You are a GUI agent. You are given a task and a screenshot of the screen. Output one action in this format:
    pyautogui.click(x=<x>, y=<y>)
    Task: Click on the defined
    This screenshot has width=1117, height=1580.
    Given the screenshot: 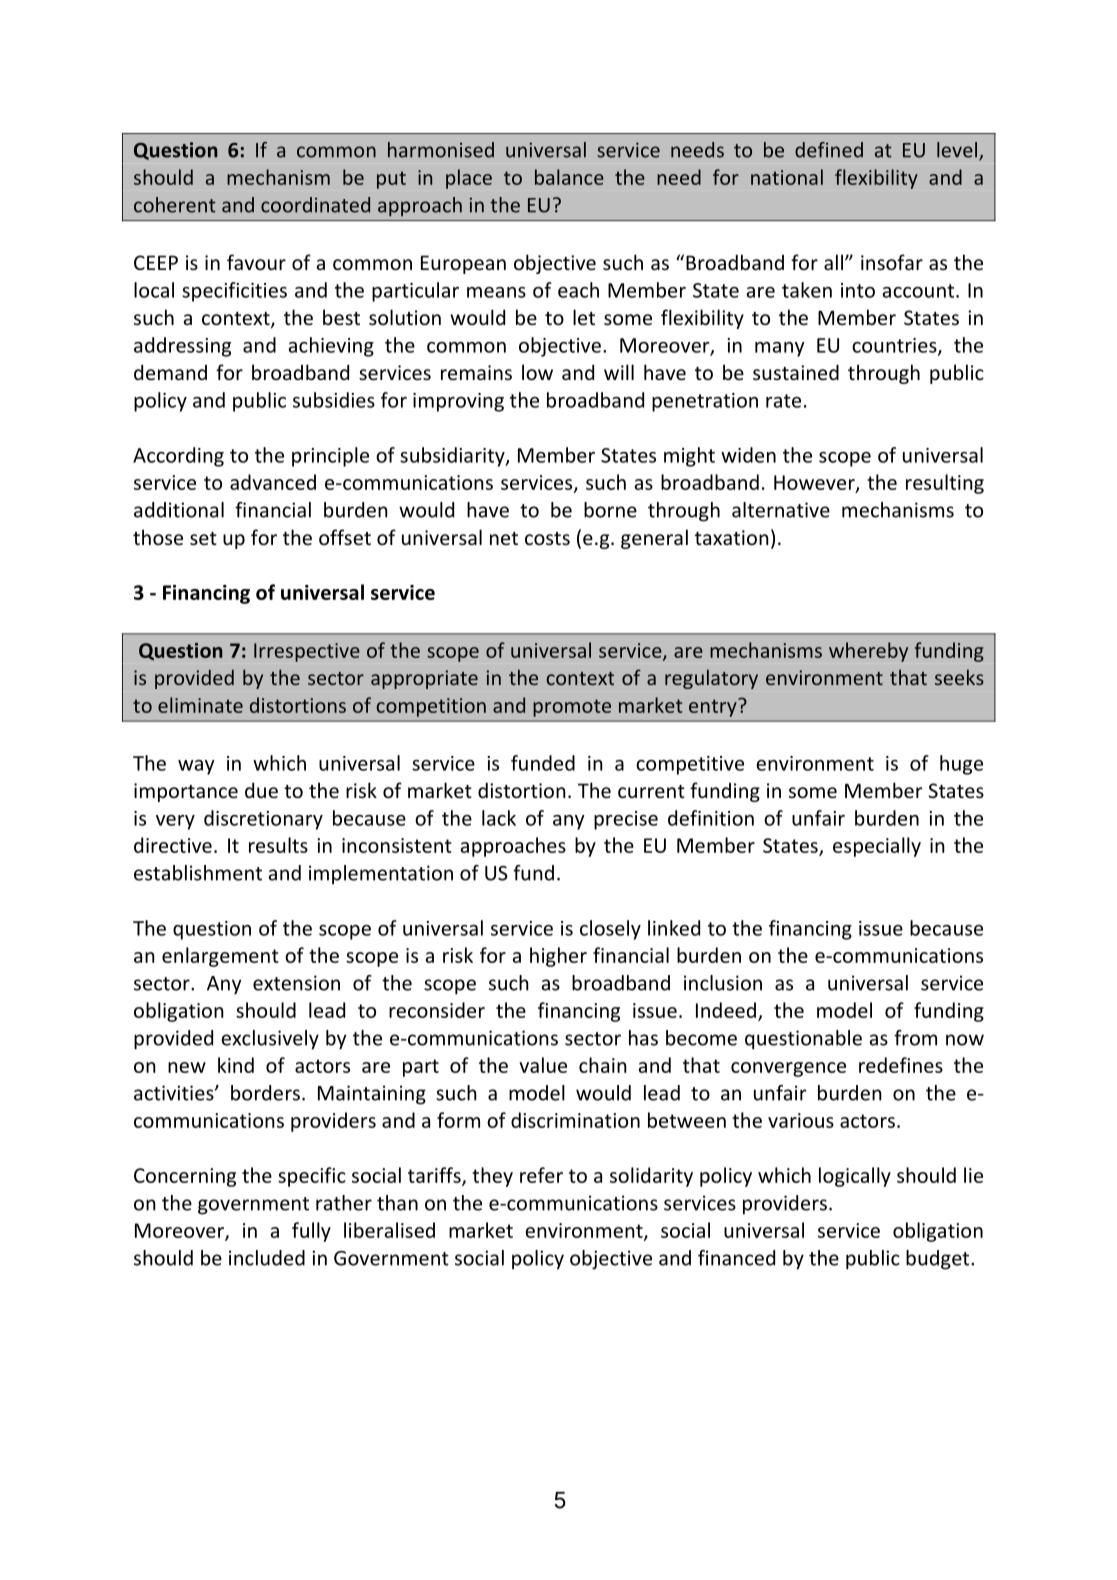 What is the action you would take?
    pyautogui.click(x=829, y=150)
